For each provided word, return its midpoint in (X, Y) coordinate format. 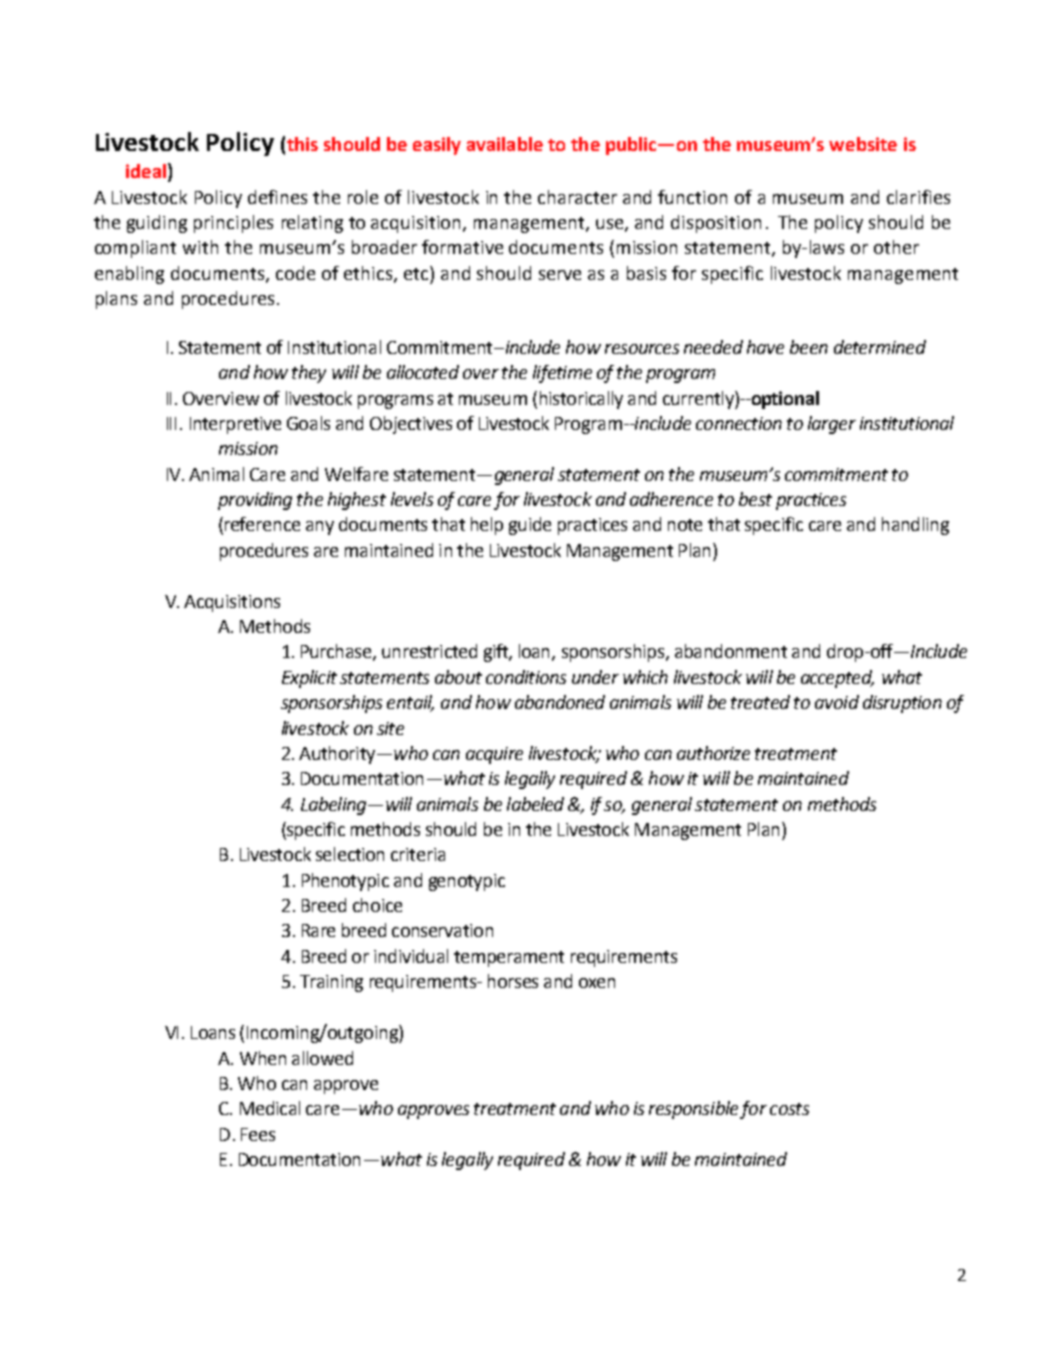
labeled (535, 804)
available (505, 144)
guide (530, 526)
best (755, 499)
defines (277, 197)
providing (255, 501)
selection (350, 854)
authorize (713, 753)
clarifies (918, 197)
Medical (270, 1108)
